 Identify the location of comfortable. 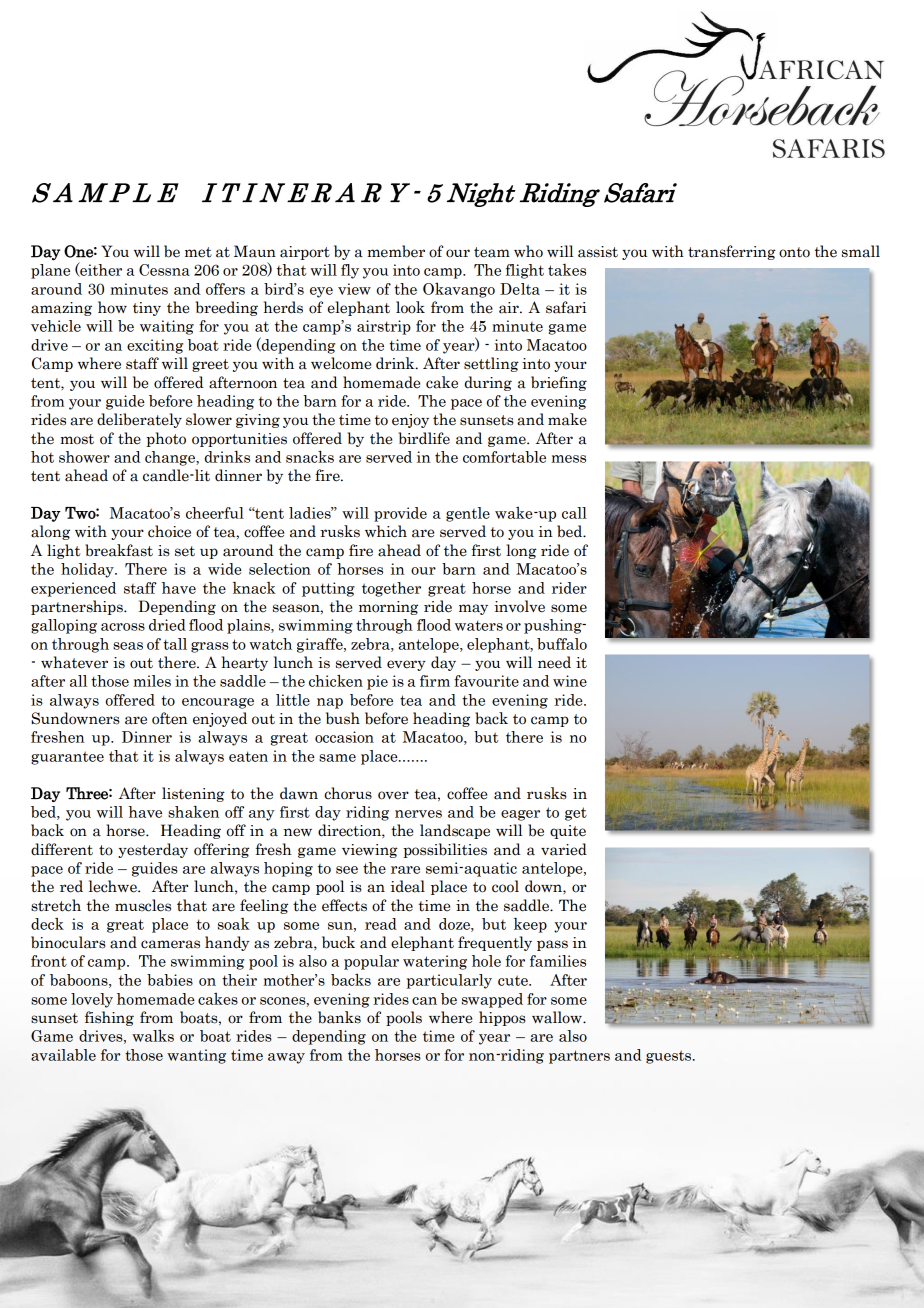
(504, 457).
